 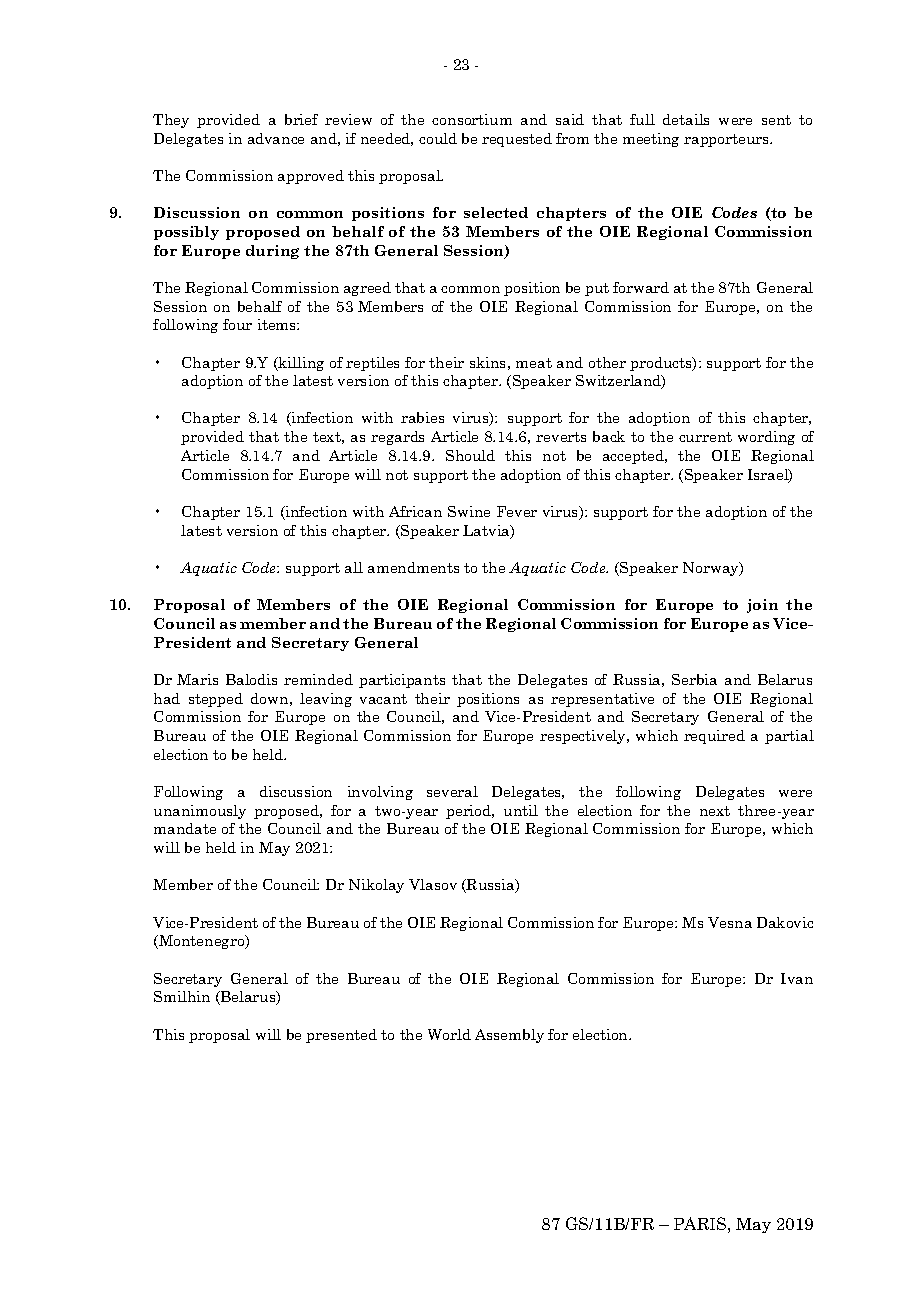 I want to click on details, so click(x=686, y=119).
